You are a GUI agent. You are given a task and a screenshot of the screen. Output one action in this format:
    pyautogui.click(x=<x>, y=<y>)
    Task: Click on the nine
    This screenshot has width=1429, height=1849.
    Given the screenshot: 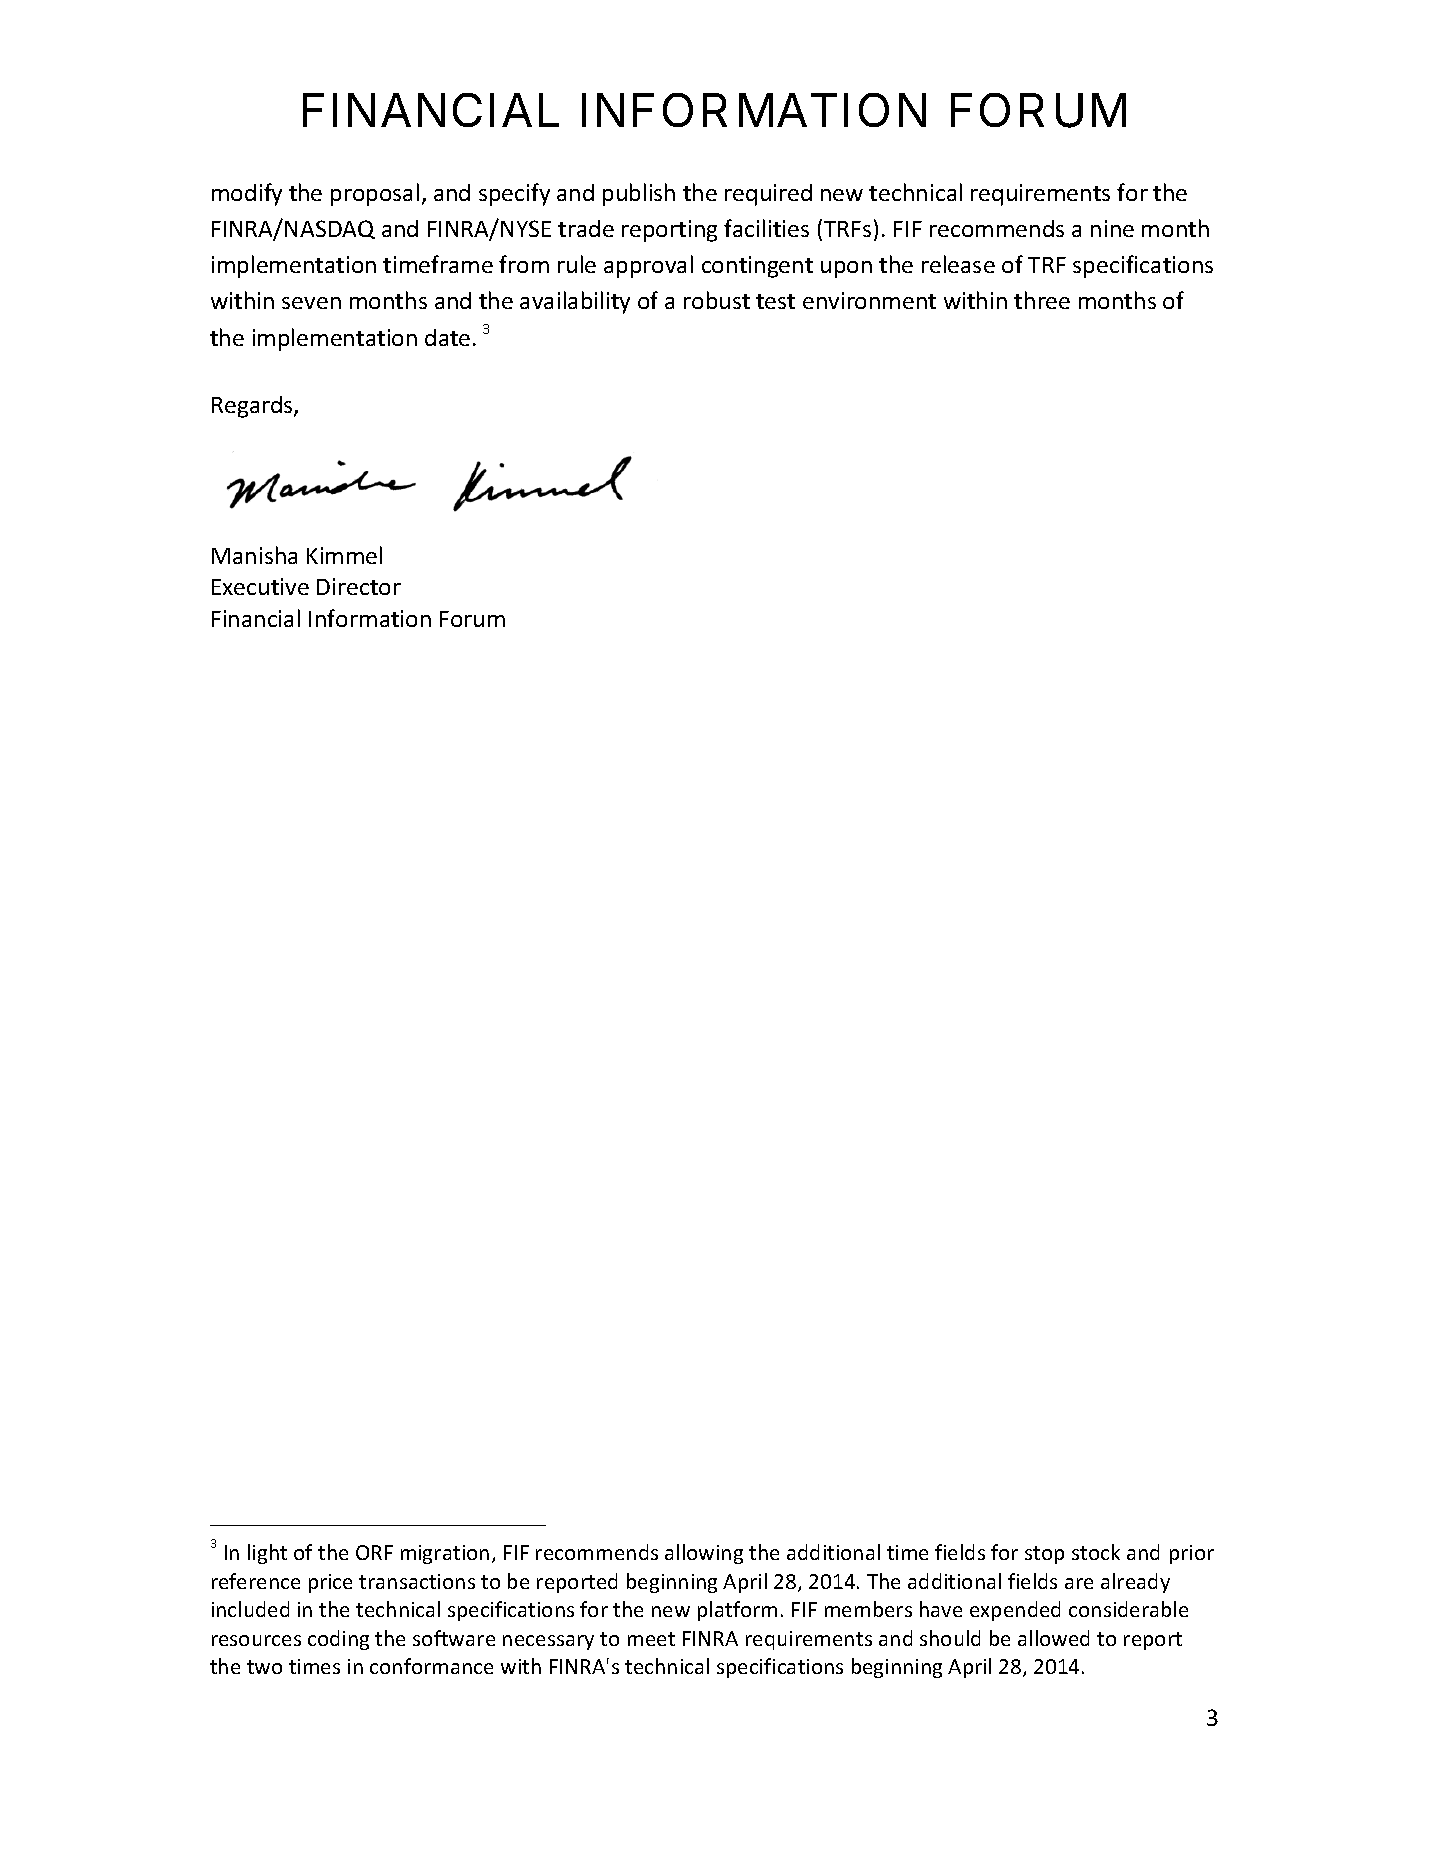 What is the action you would take?
    pyautogui.click(x=1112, y=228)
